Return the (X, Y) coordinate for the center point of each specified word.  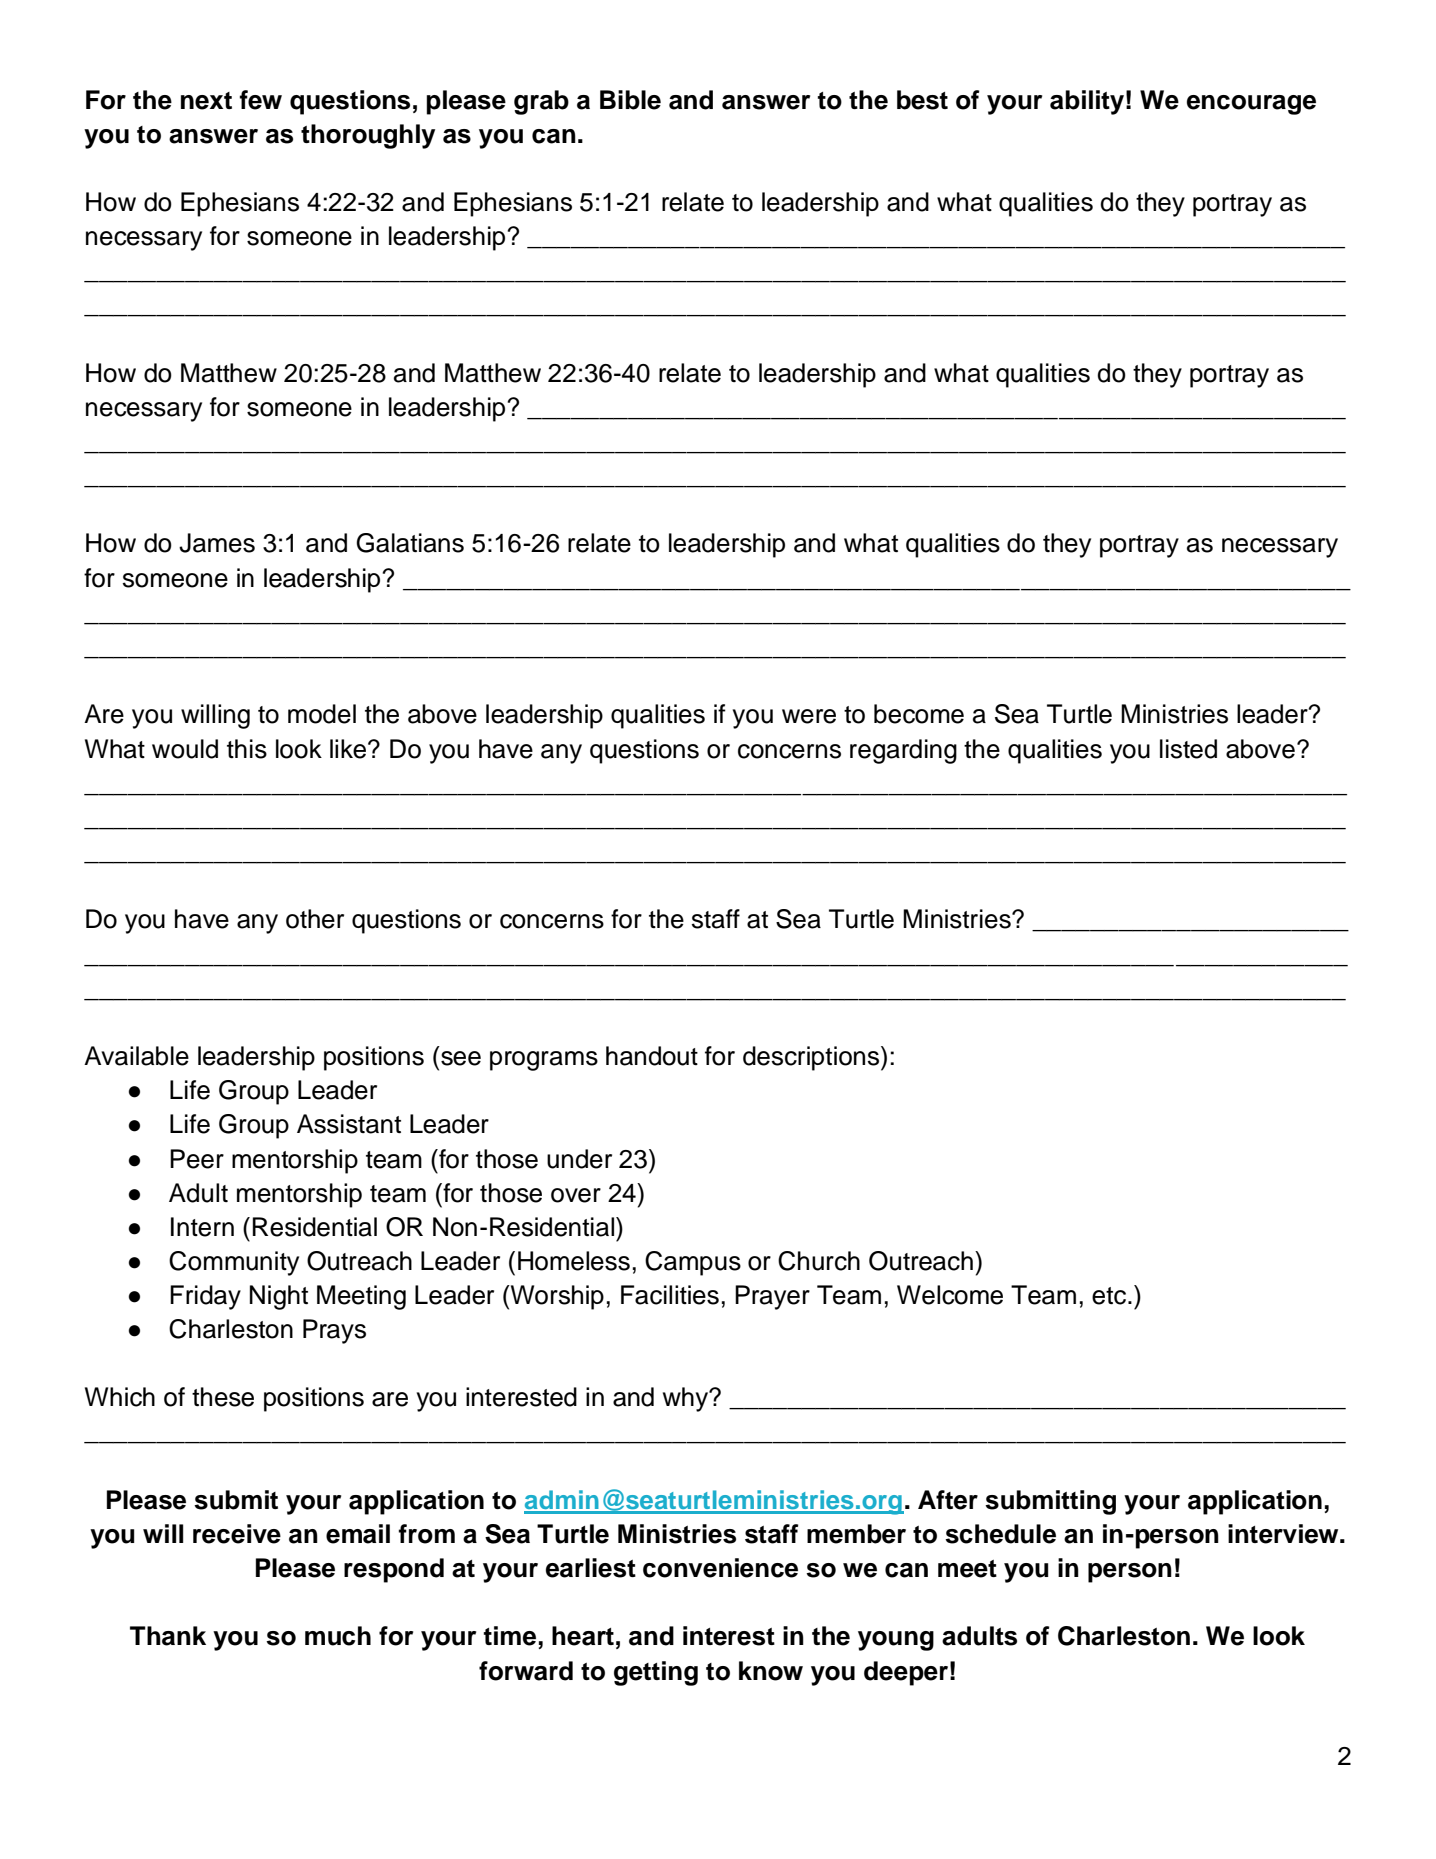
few (261, 100)
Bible (630, 100)
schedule (1000, 1534)
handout (652, 1056)
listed (1188, 749)
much (338, 1636)
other (315, 919)
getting (656, 1673)
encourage (1251, 105)
